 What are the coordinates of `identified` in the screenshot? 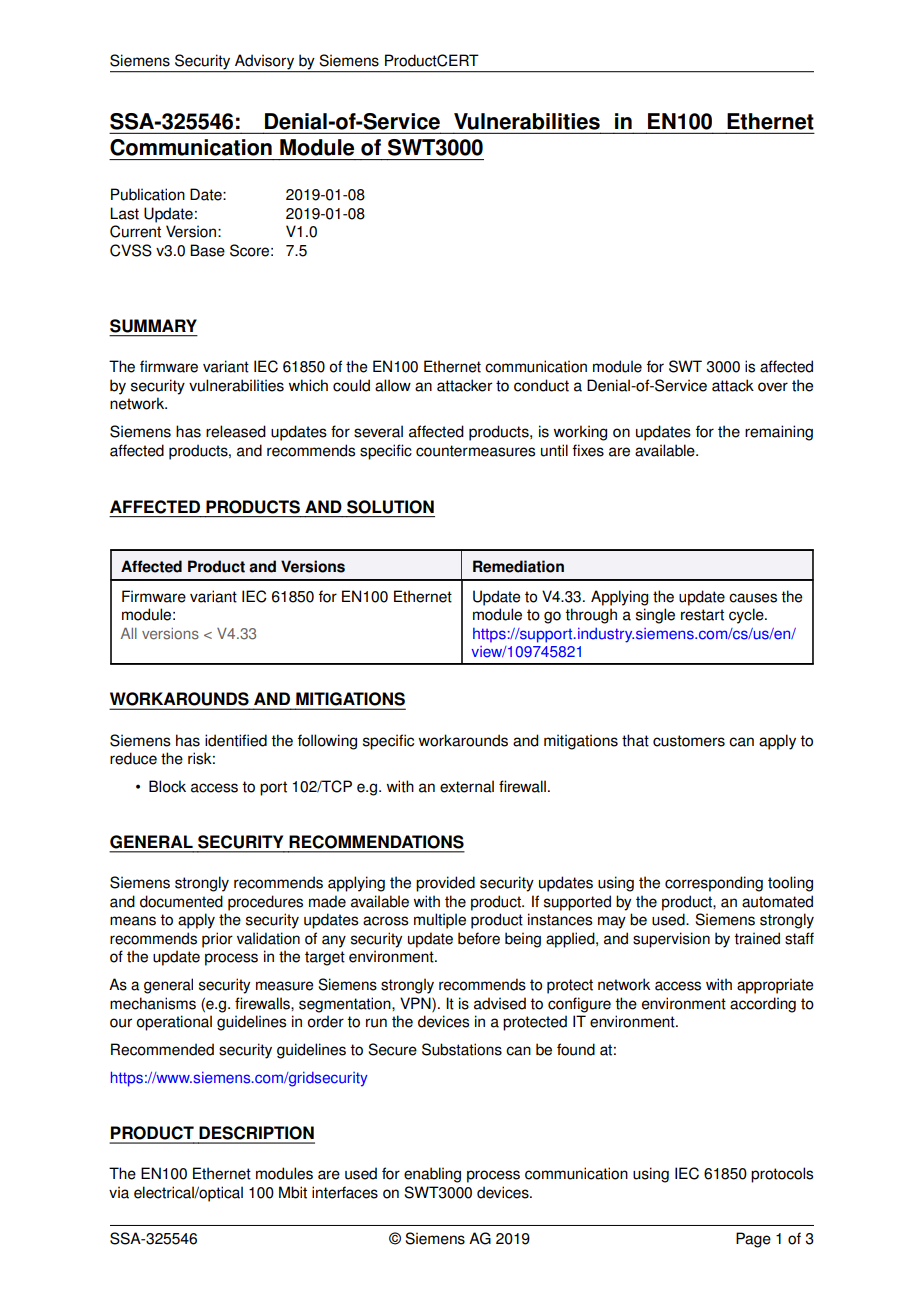 It's located at (236, 740).
